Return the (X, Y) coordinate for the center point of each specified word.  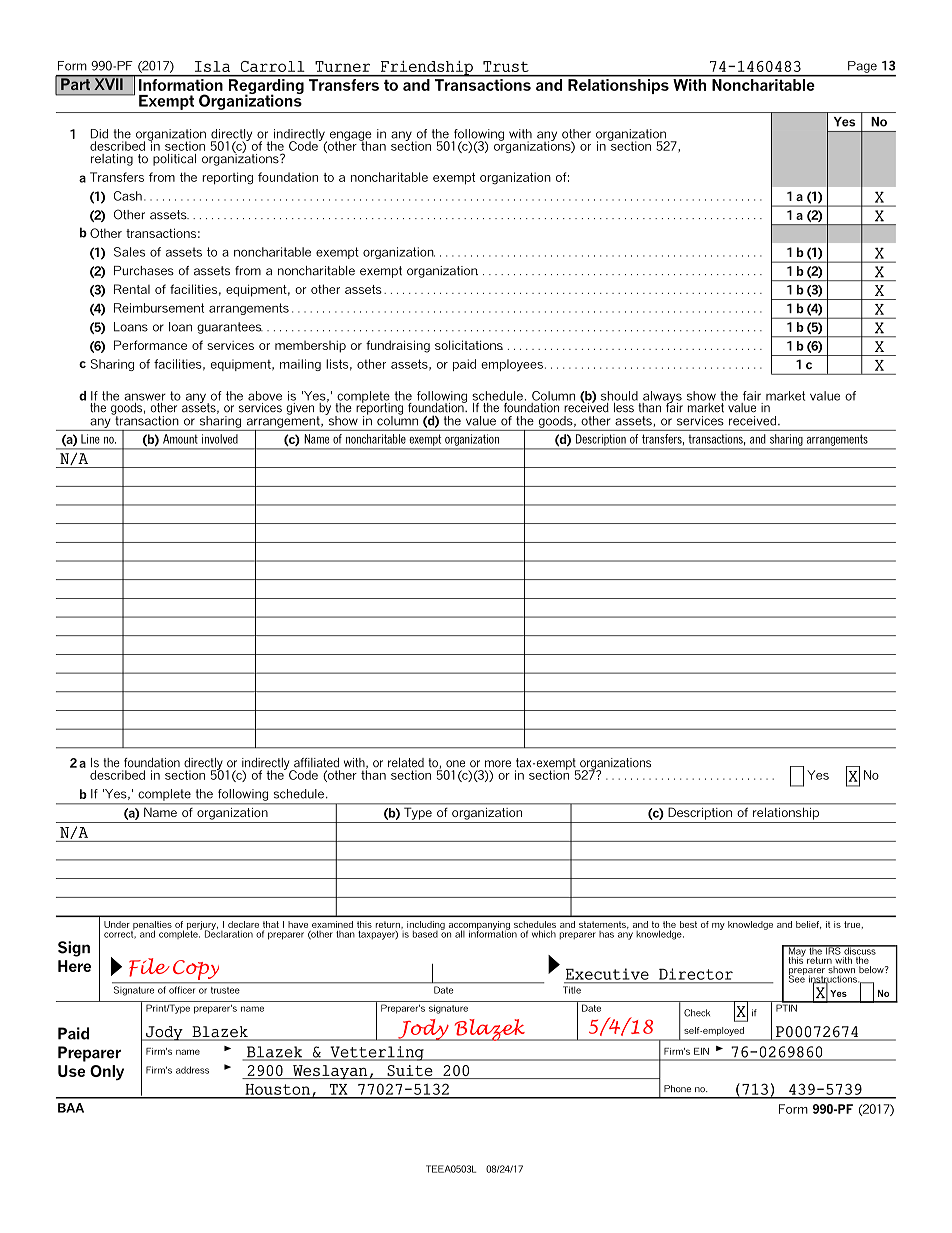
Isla (212, 66)
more (498, 764)
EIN (701, 1051)
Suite (410, 1072)
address (192, 1070)
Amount (180, 439)
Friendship (426, 69)
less (624, 406)
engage (351, 137)
